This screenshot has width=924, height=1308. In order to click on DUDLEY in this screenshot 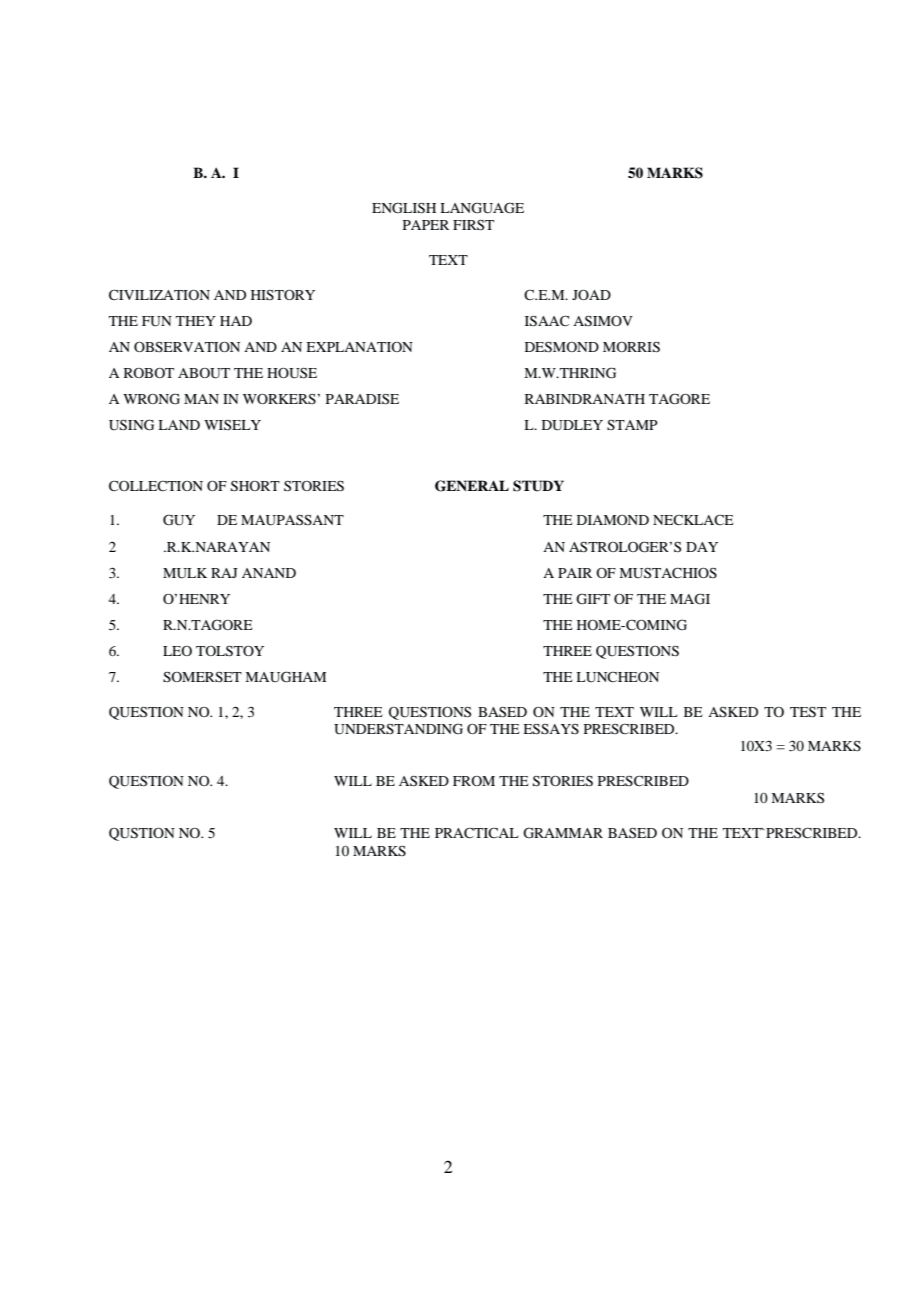, I will do `click(572, 425)`.
